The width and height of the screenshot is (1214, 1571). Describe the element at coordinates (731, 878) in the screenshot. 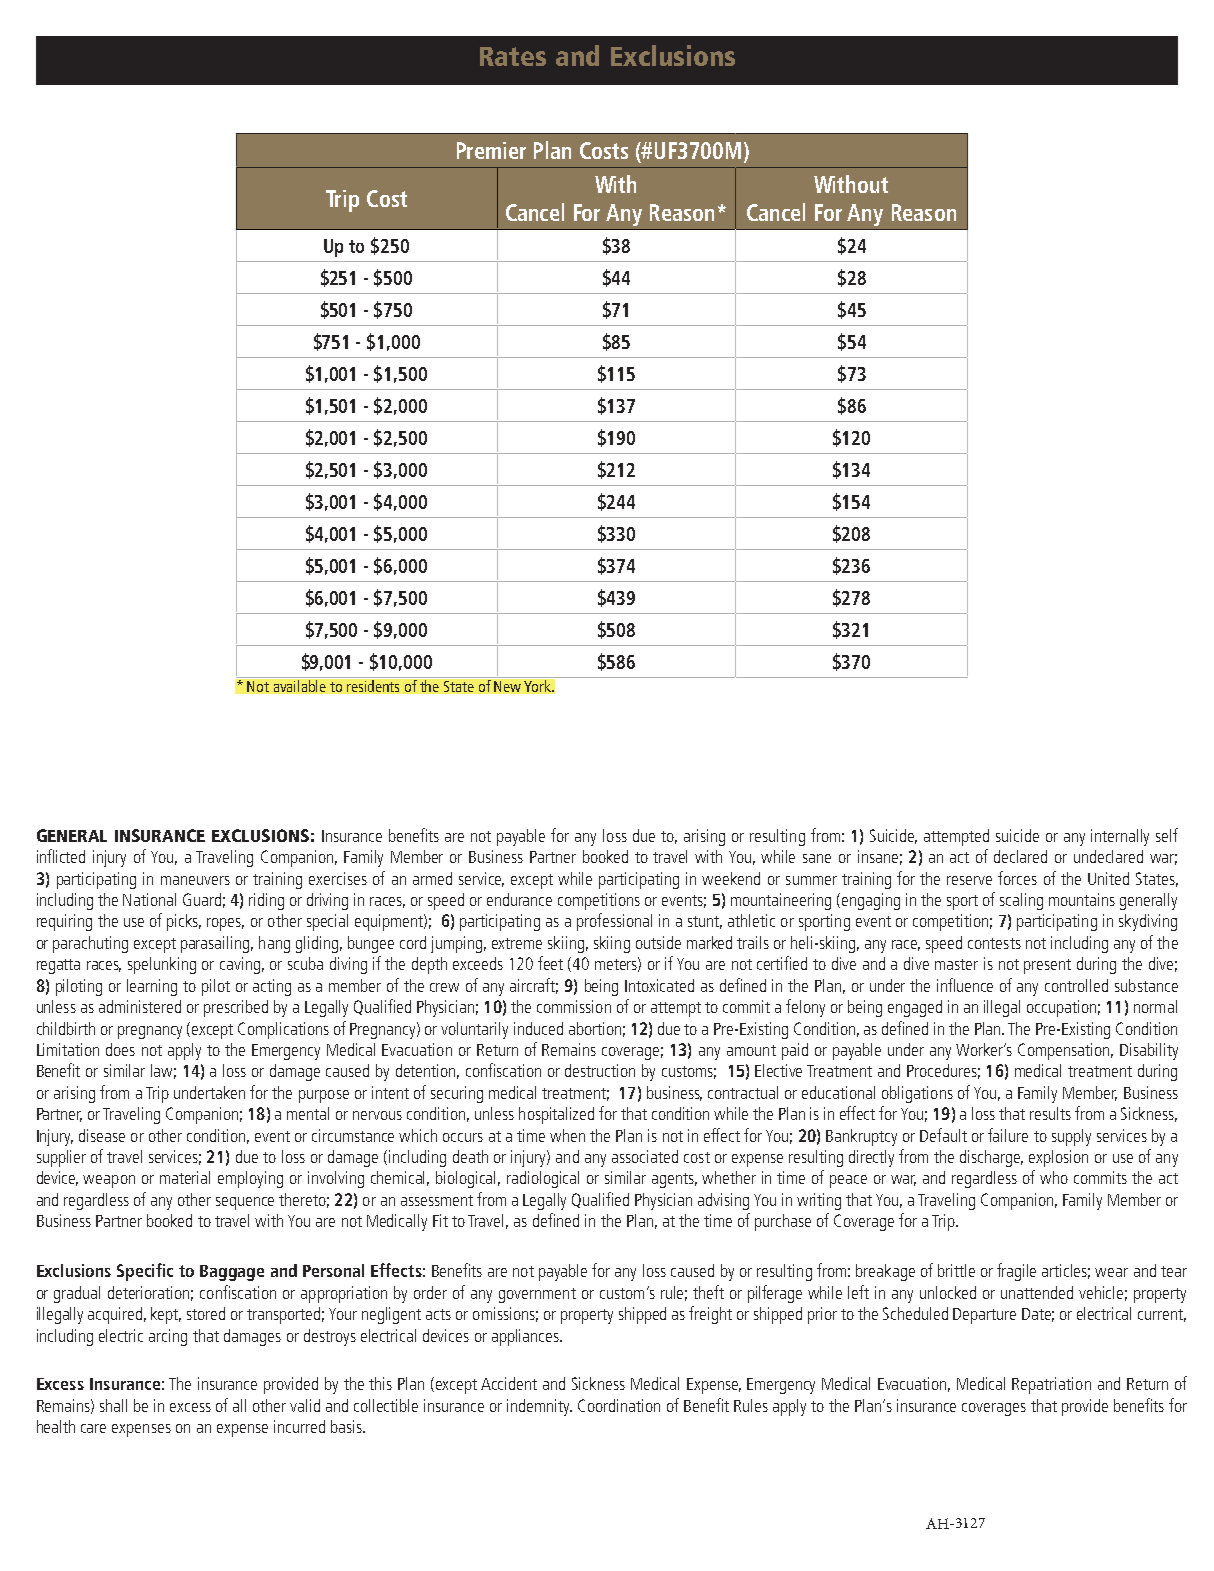

I see `weekend` at that location.
